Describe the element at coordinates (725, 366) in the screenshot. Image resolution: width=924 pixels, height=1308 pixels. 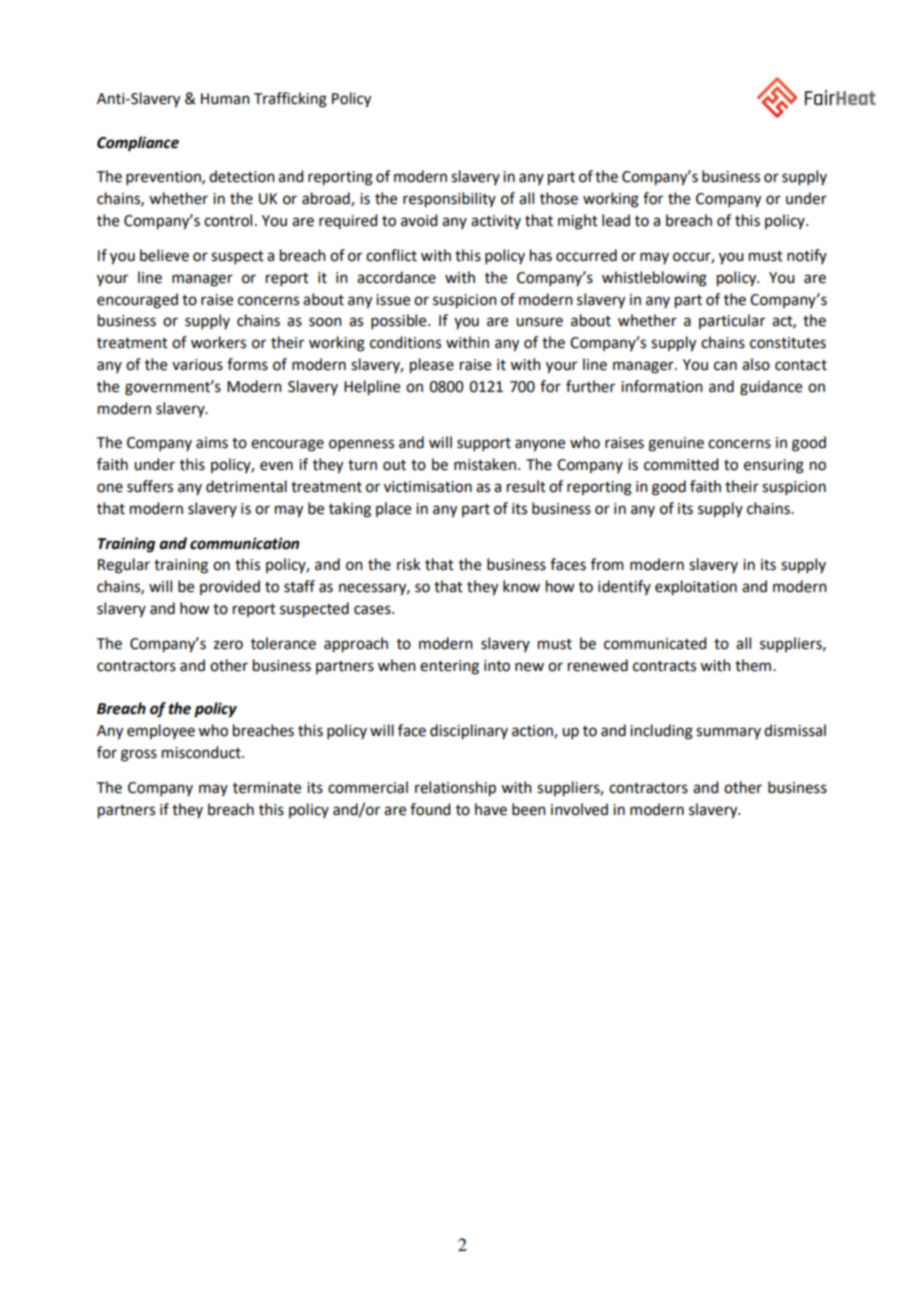
I see `can` at that location.
